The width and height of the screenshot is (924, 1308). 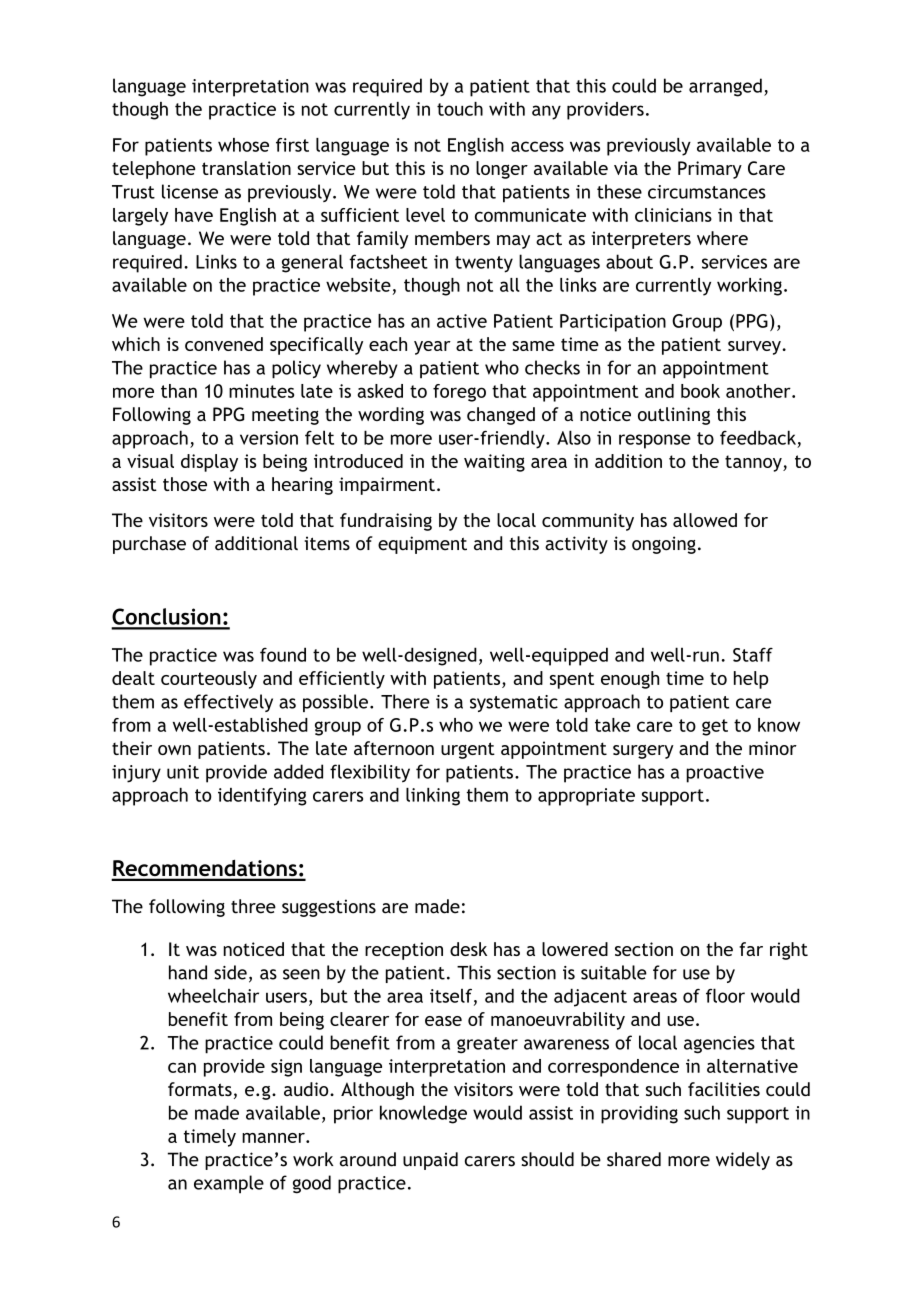 What do you see at coordinates (209, 680) in the screenshot?
I see `courteously` at bounding box center [209, 680].
